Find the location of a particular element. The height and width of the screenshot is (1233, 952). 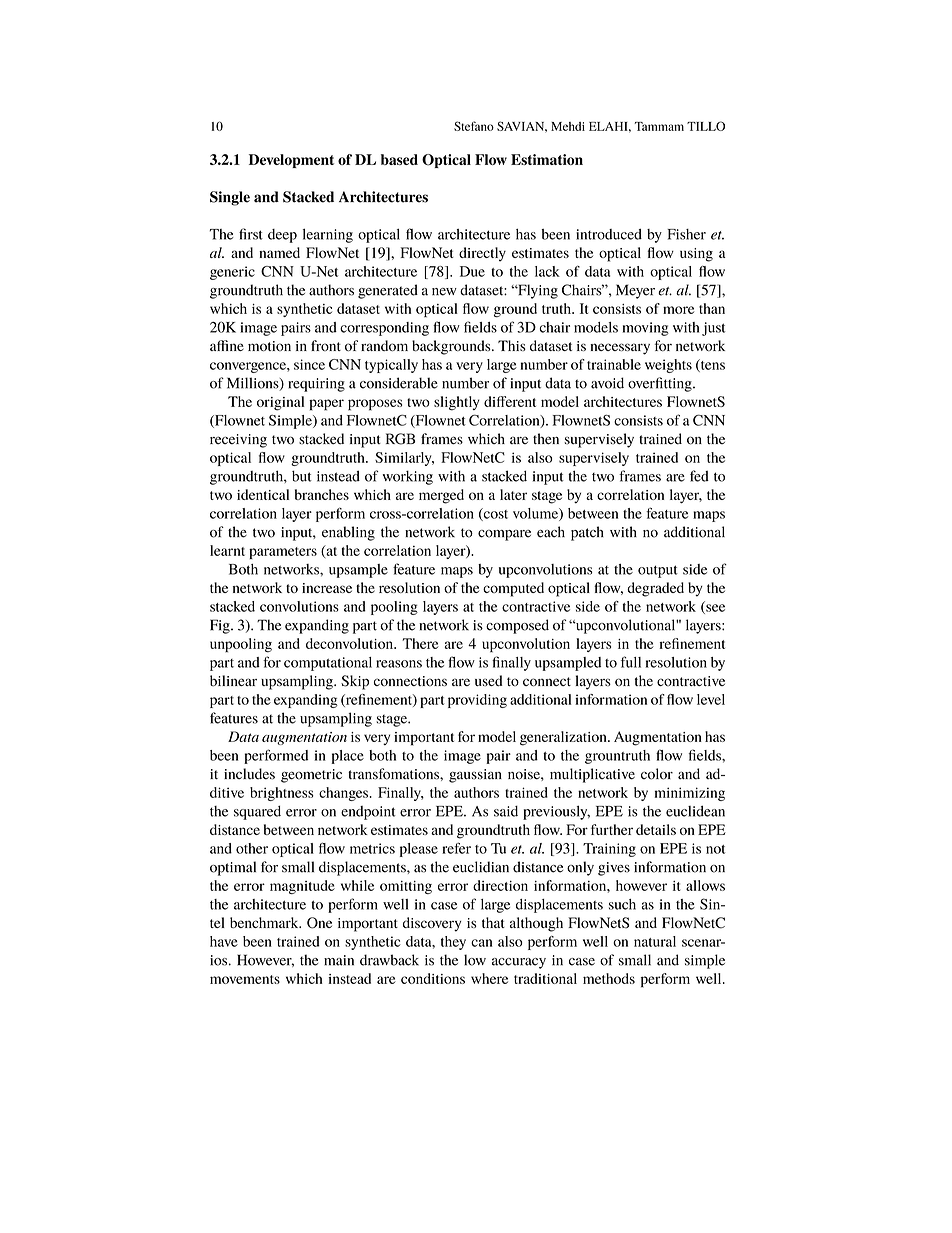

gaussian is located at coordinates (475, 776).
